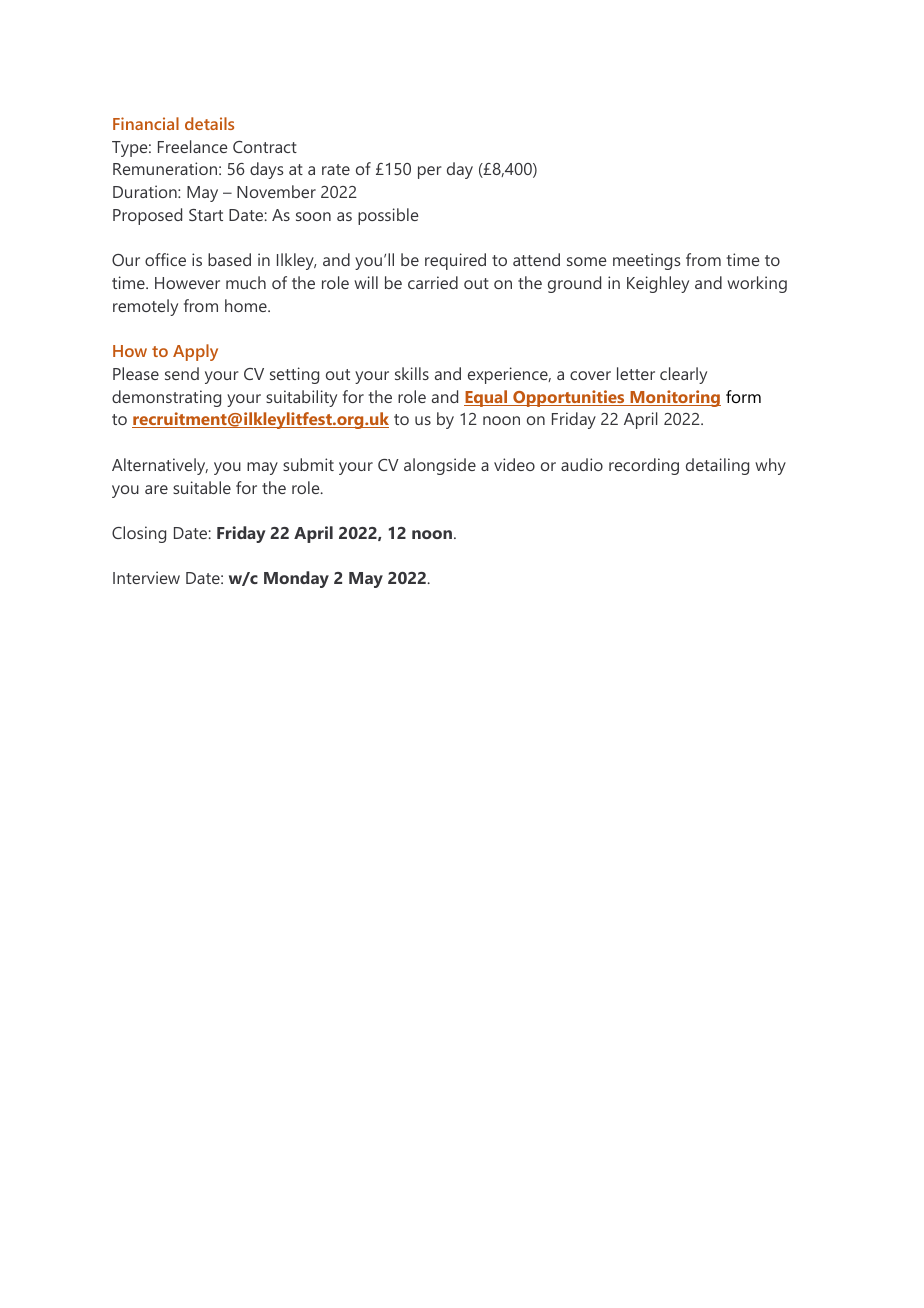  What do you see at coordinates (296, 579) in the screenshot?
I see `Monday` at bounding box center [296, 579].
